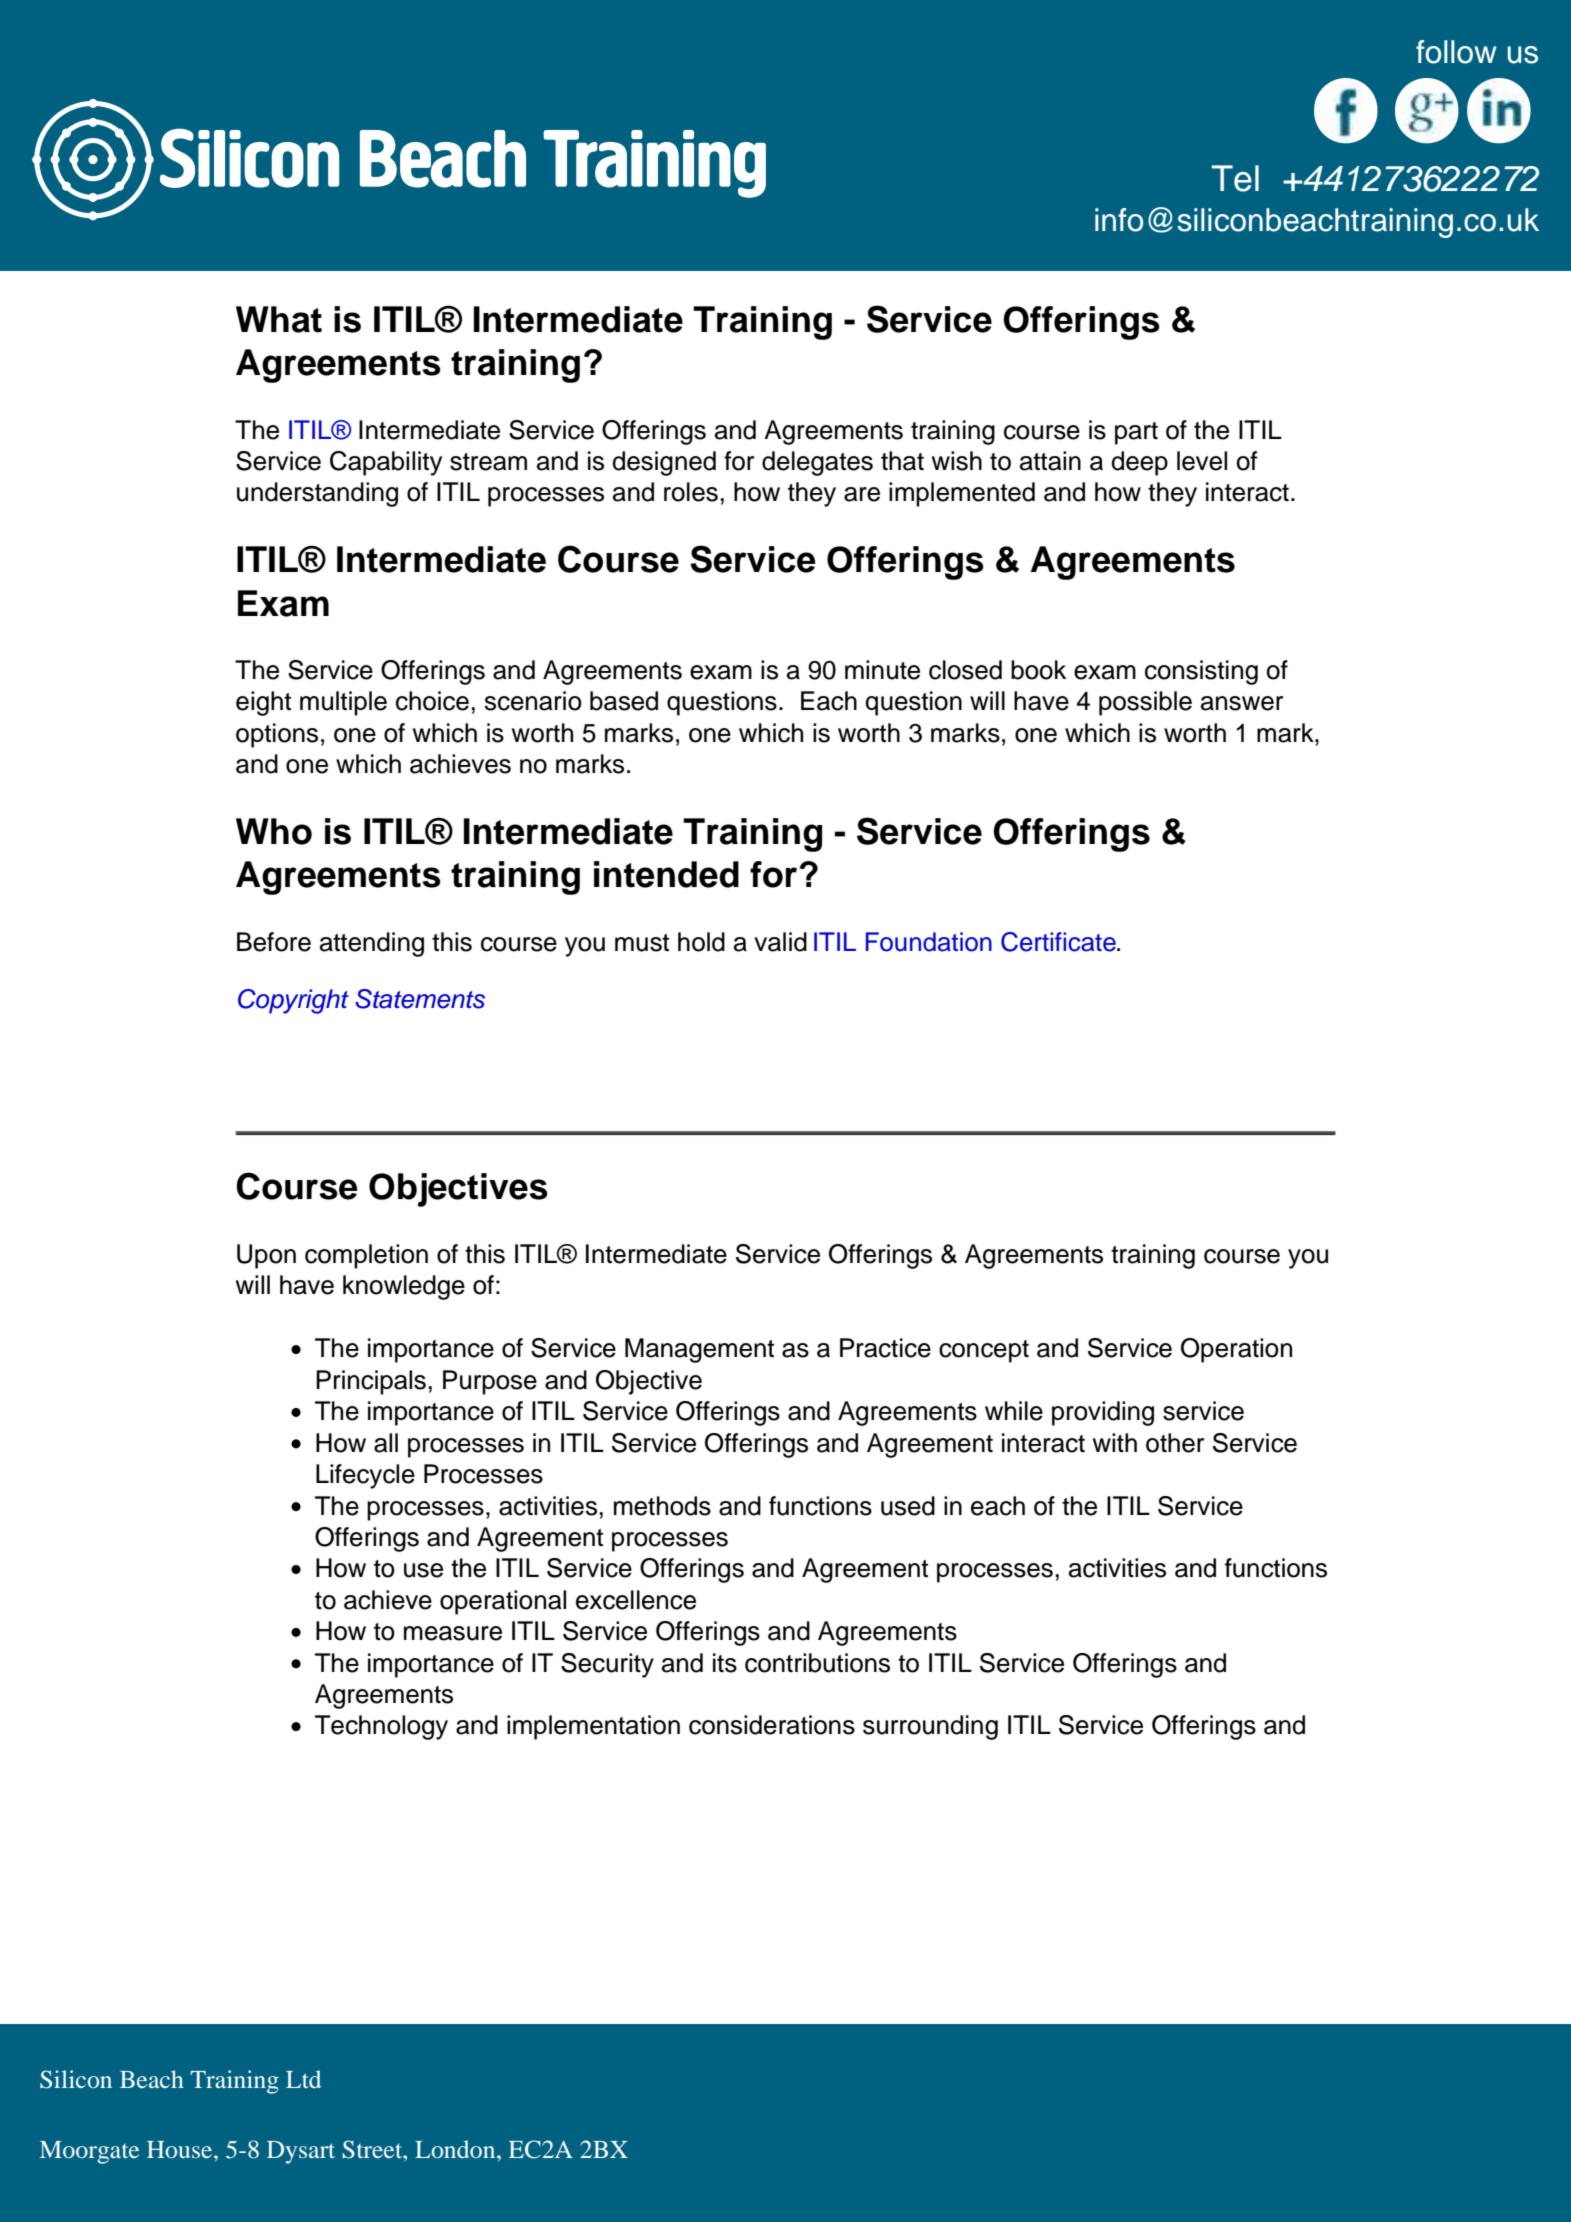 Image resolution: width=1571 pixels, height=2222 pixels. I want to click on Ltd, so click(303, 2079).
